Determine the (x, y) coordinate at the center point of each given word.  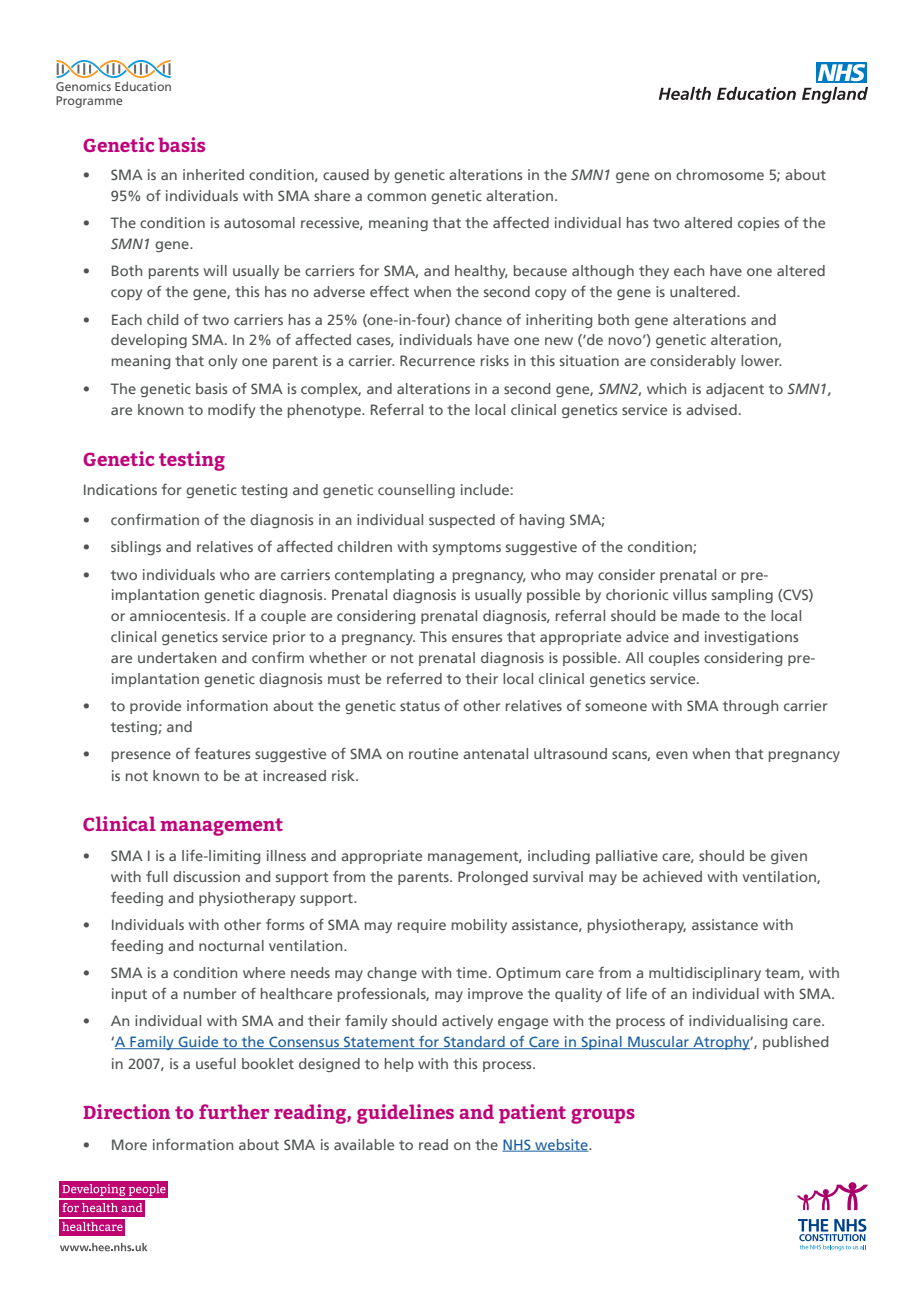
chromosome (720, 174)
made (701, 615)
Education (143, 86)
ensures (477, 638)
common (396, 197)
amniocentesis (179, 615)
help (399, 1065)
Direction (126, 1111)
